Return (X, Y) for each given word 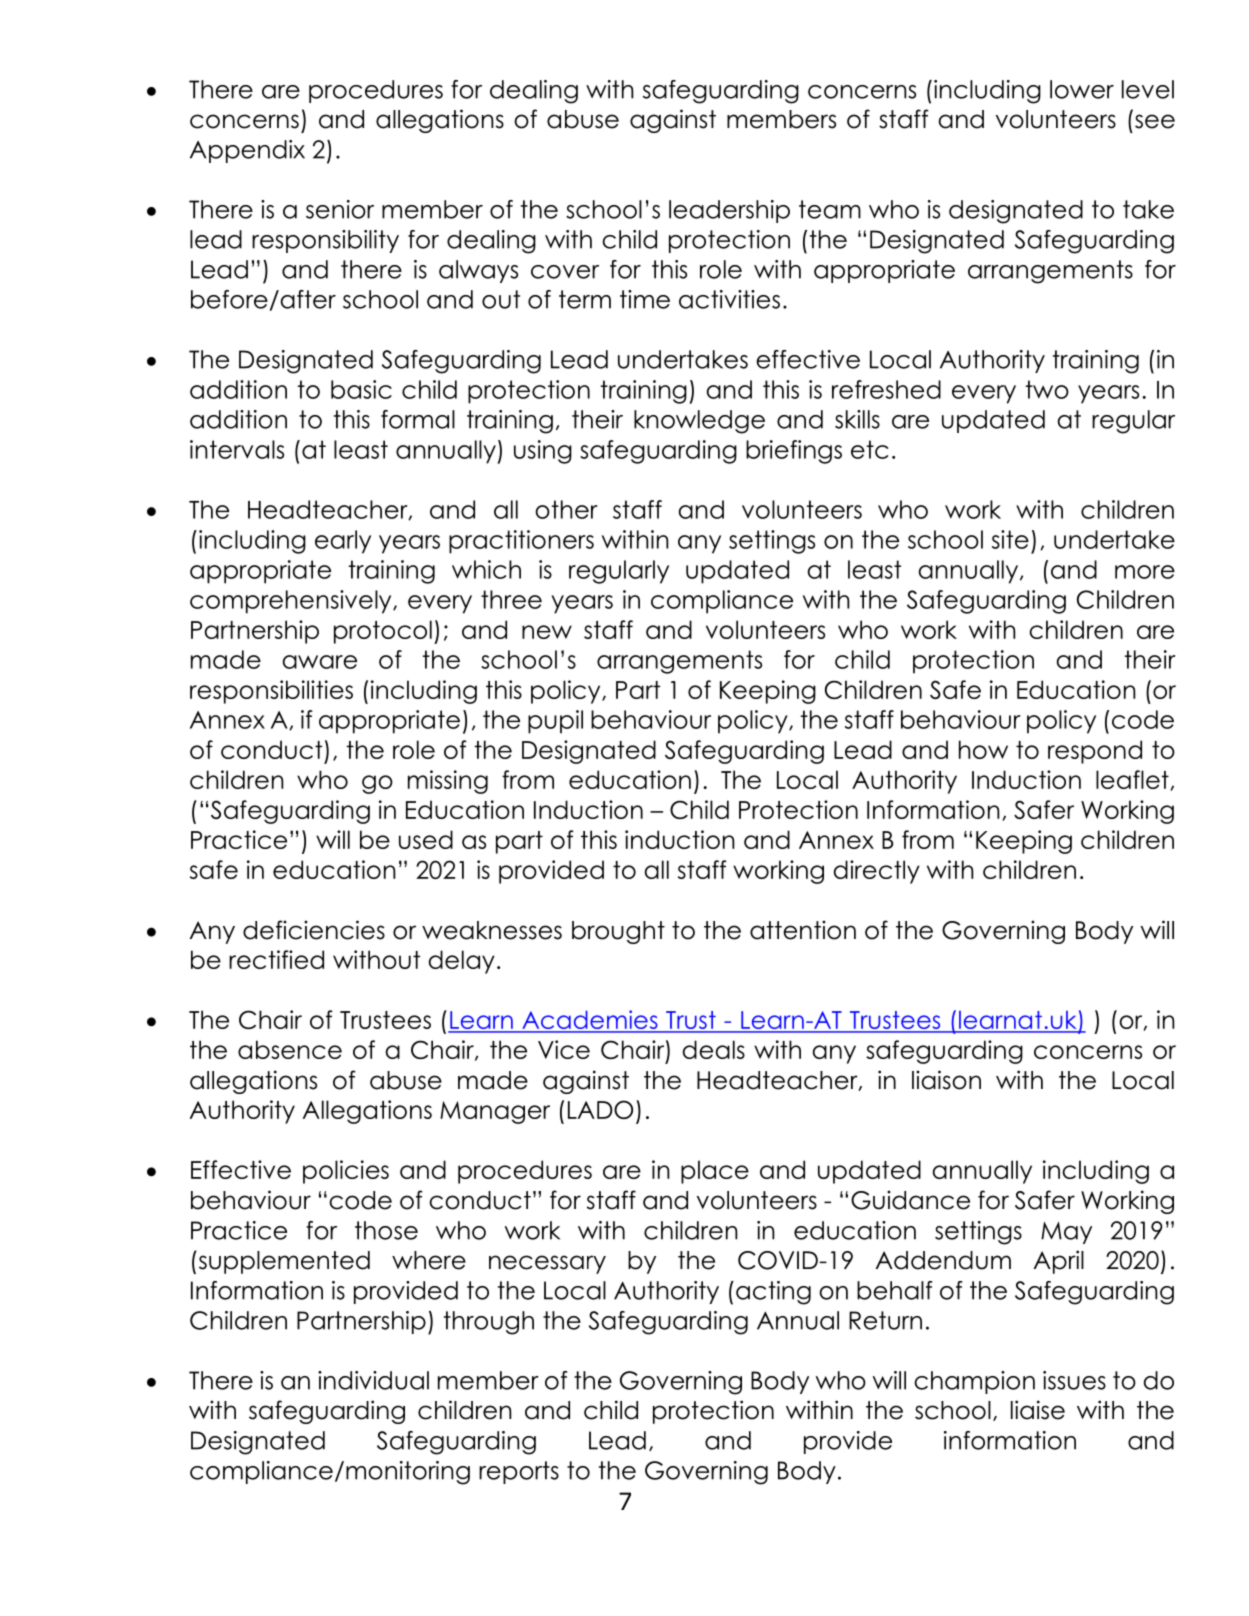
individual (373, 1380)
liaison (946, 1080)
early (343, 542)
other (566, 509)
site (1010, 539)
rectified (276, 959)
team (830, 209)
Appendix (247, 151)
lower (1082, 89)
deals (714, 1049)
